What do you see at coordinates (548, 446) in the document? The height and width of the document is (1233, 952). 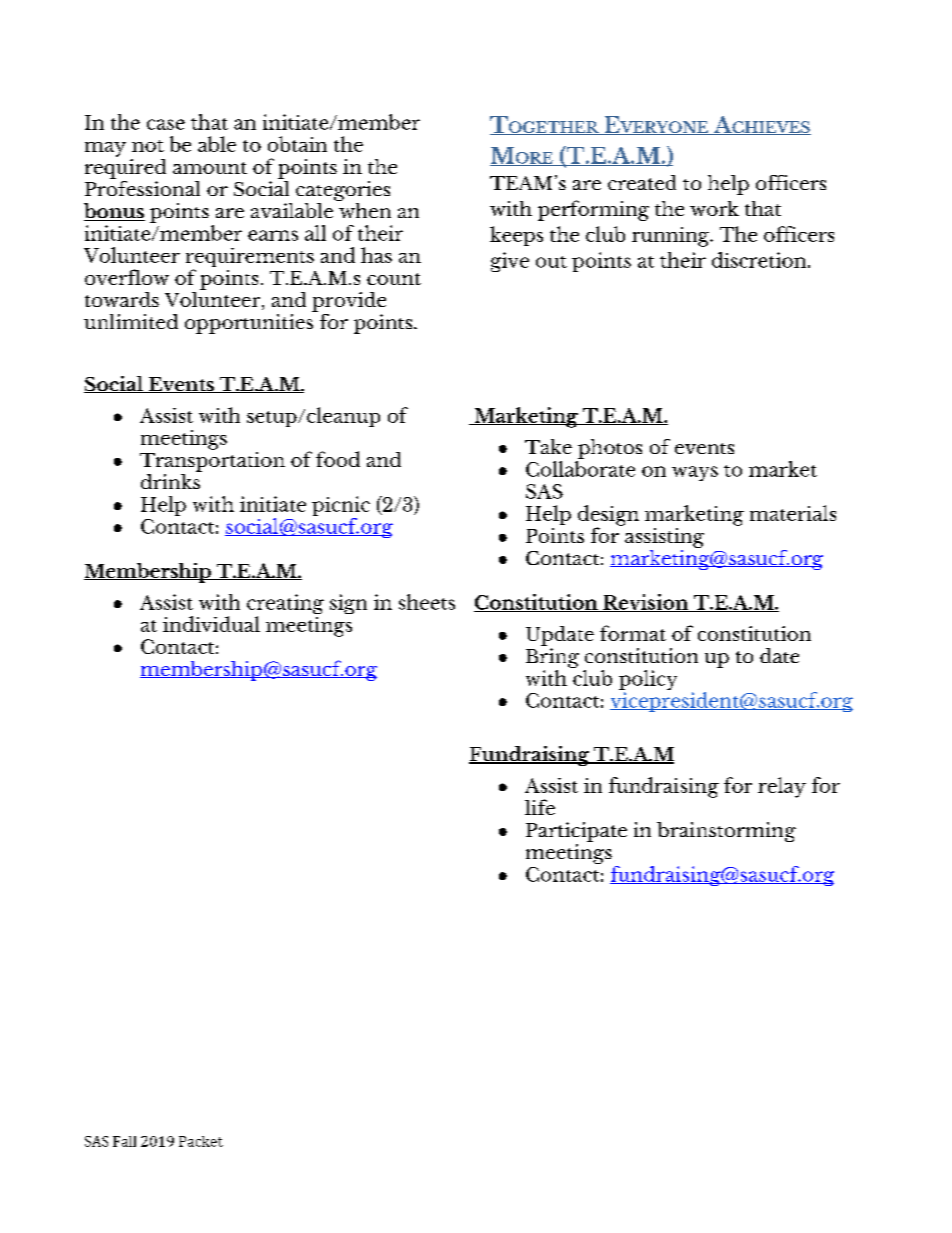 I see `Take` at bounding box center [548, 446].
